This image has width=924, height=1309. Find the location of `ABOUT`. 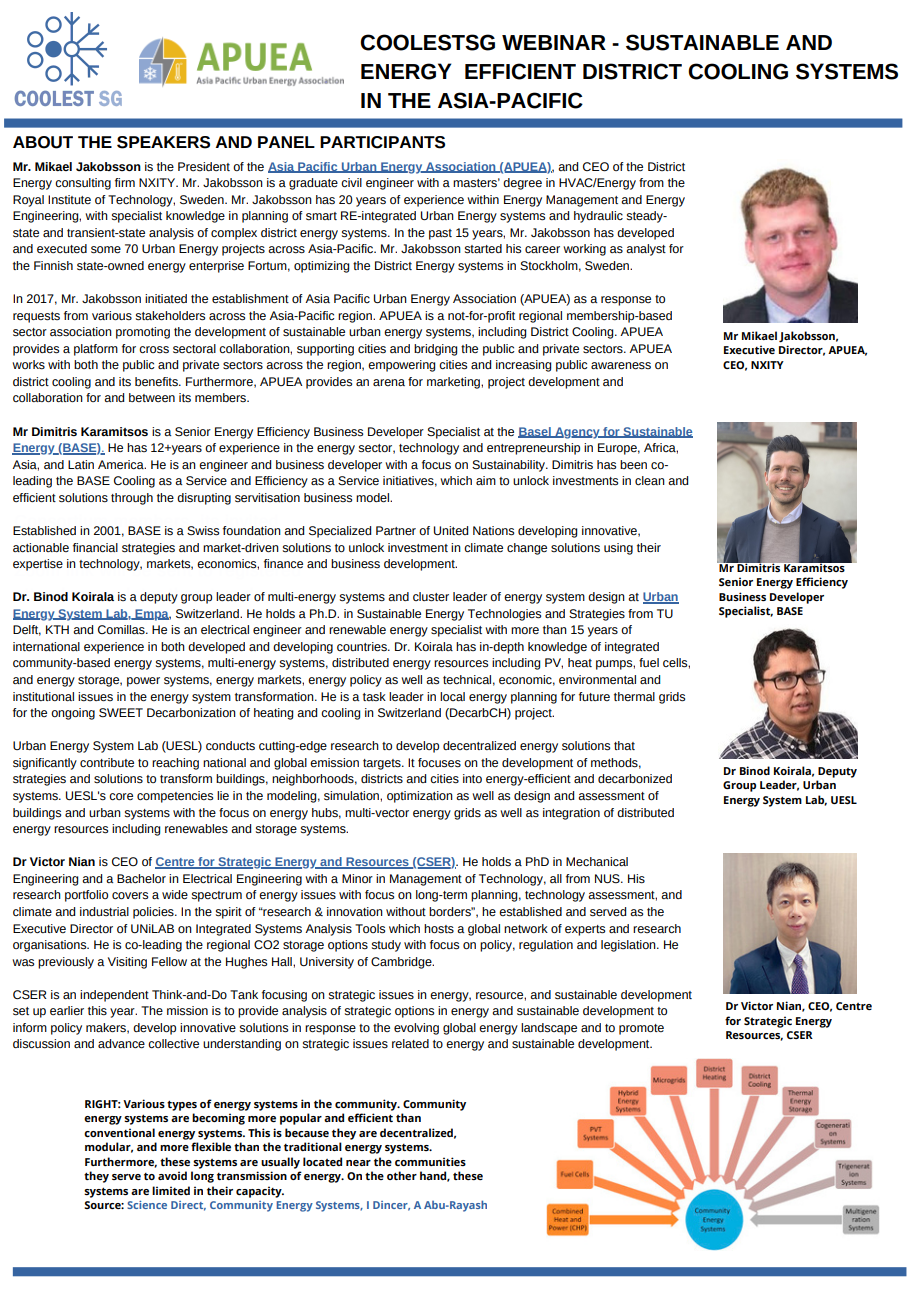

ABOUT is located at coordinates (43, 142).
